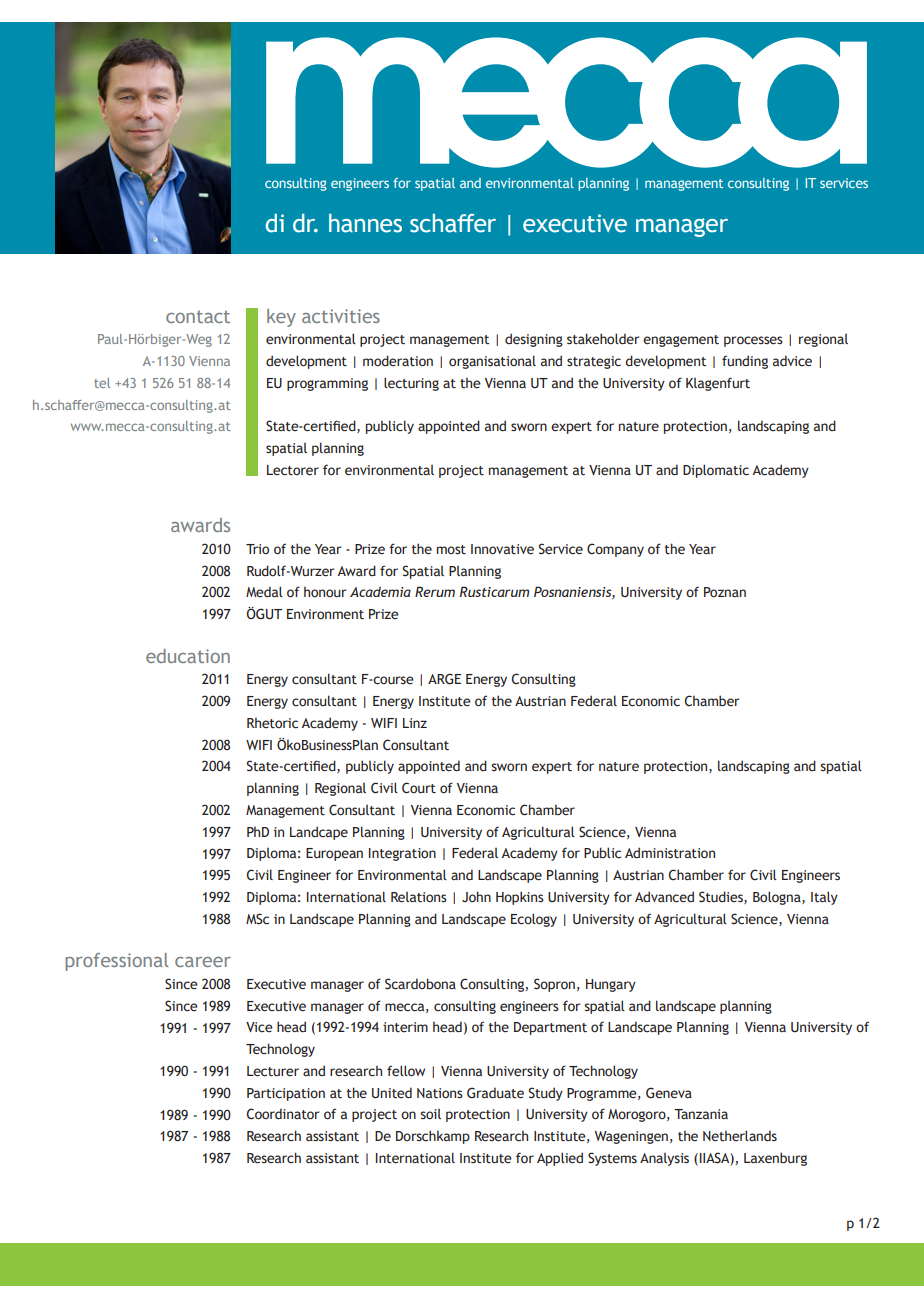 This image has width=924, height=1308. What do you see at coordinates (492, 362) in the image?
I see `organisational` at bounding box center [492, 362].
